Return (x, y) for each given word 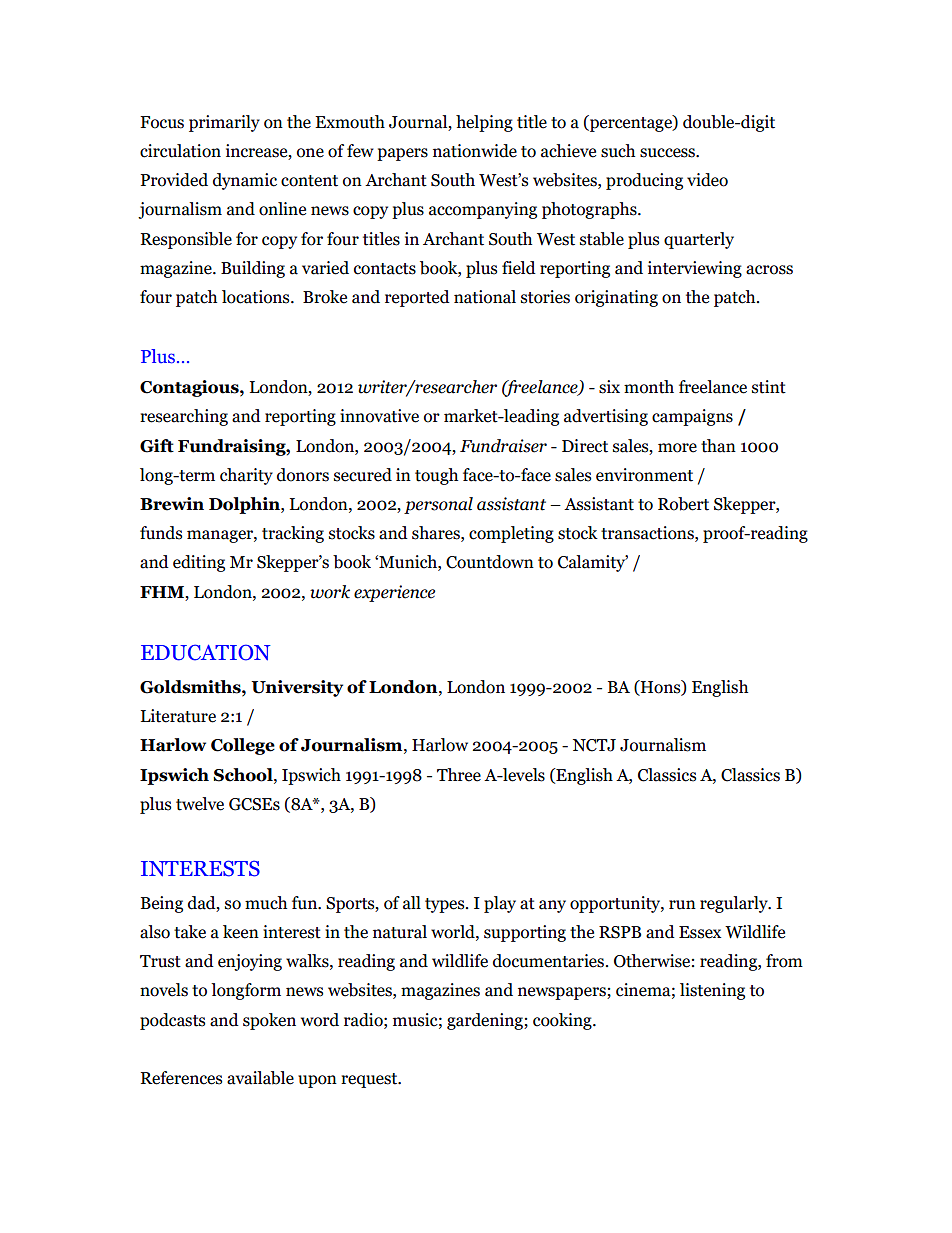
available (260, 1078)
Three (459, 775)
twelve (200, 804)
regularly (735, 904)
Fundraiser (503, 446)
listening (712, 991)
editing (199, 563)
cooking (563, 1021)
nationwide (475, 151)
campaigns (692, 417)
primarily (224, 123)
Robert (683, 504)
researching (184, 417)
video (707, 180)
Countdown (490, 562)
